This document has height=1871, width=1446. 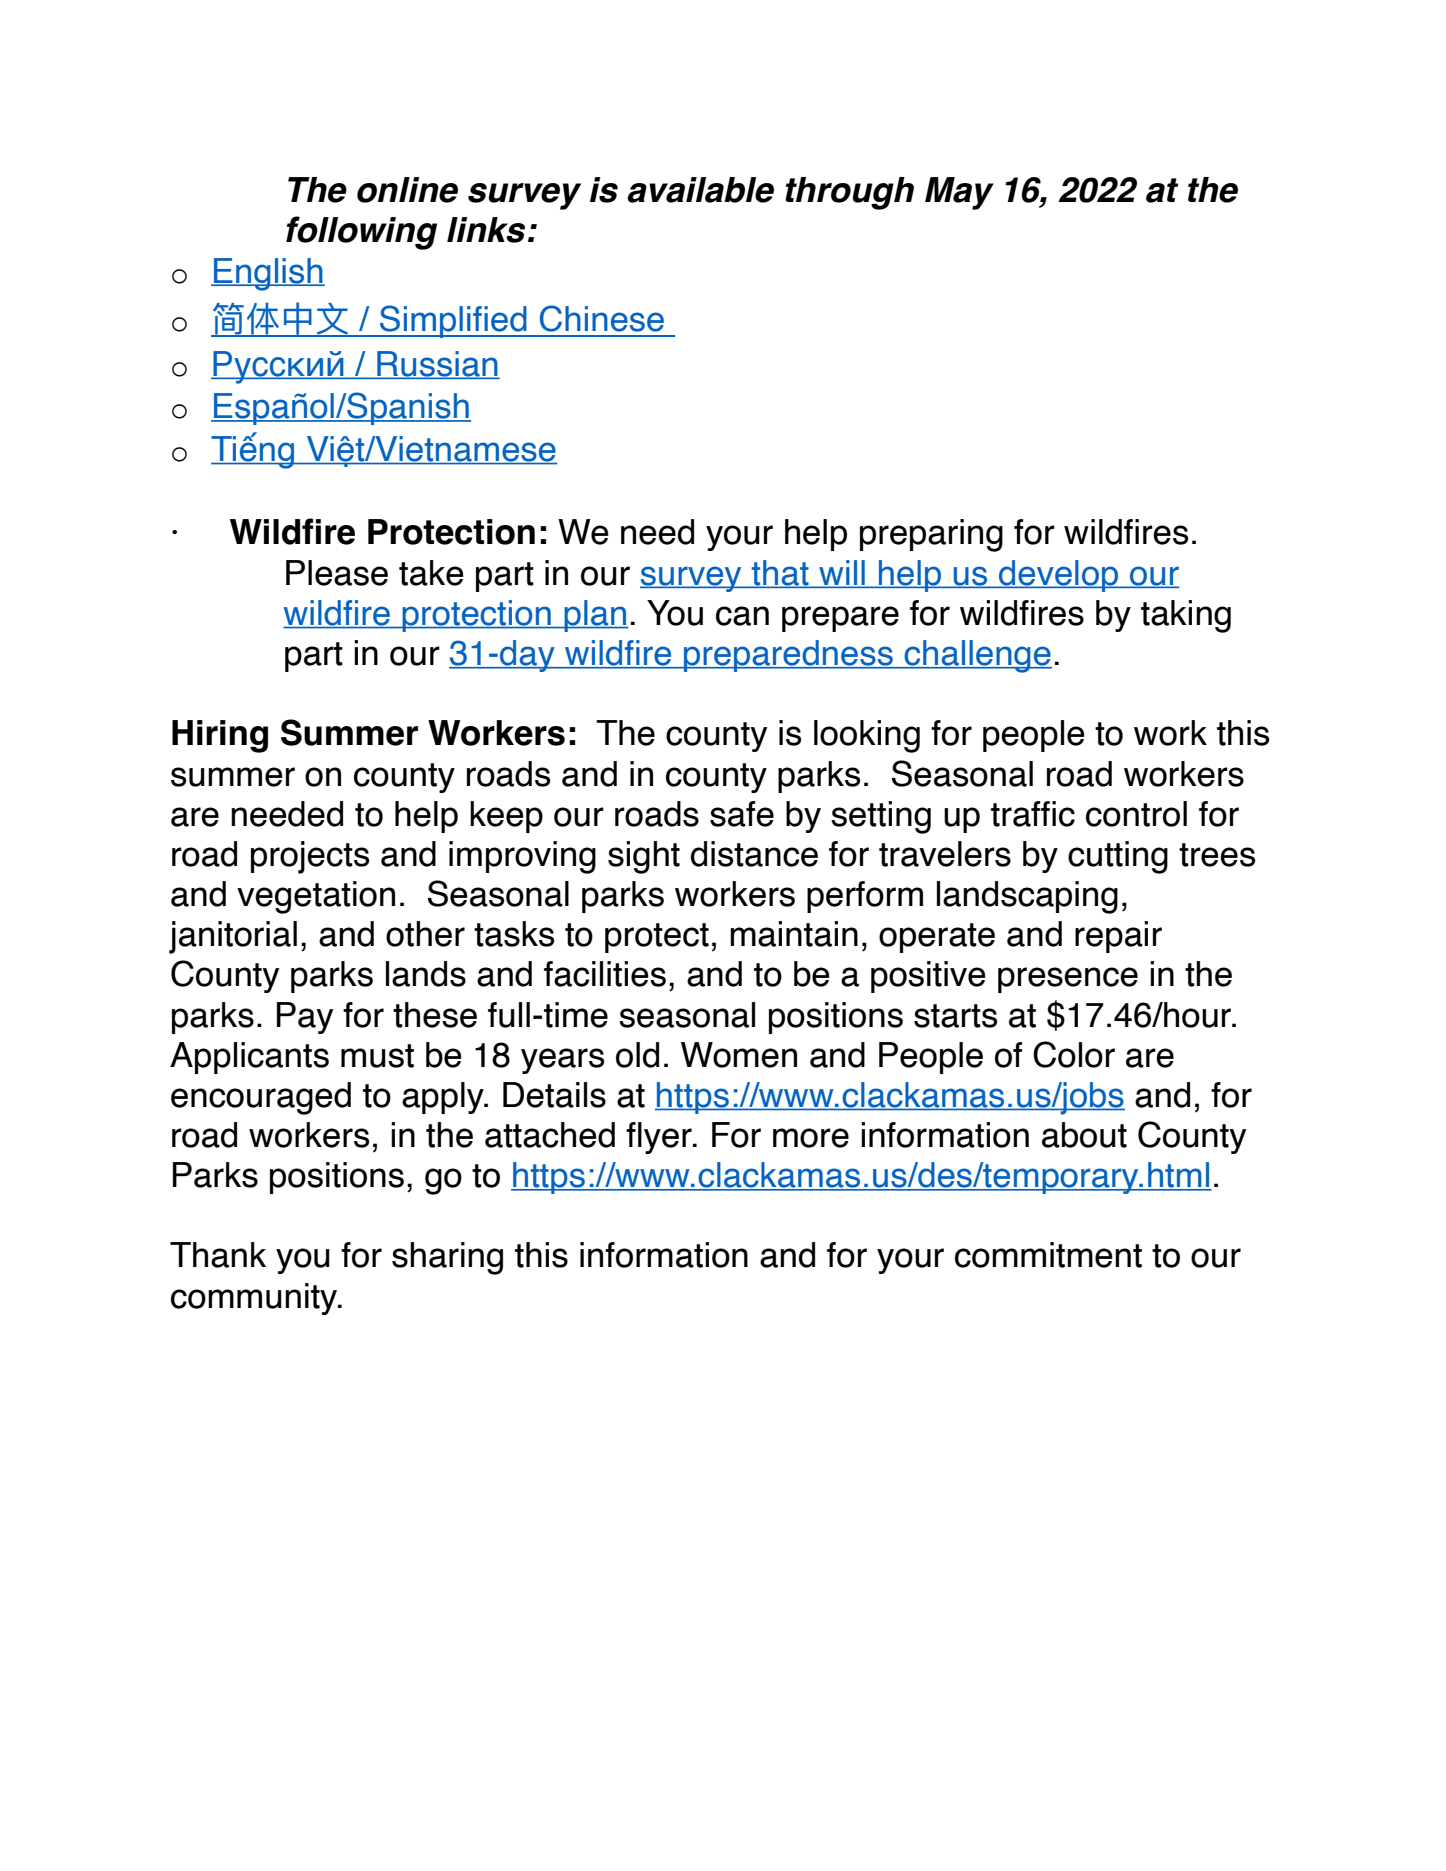 What do you see at coordinates (780, 574) in the document?
I see `that` at bounding box center [780, 574].
